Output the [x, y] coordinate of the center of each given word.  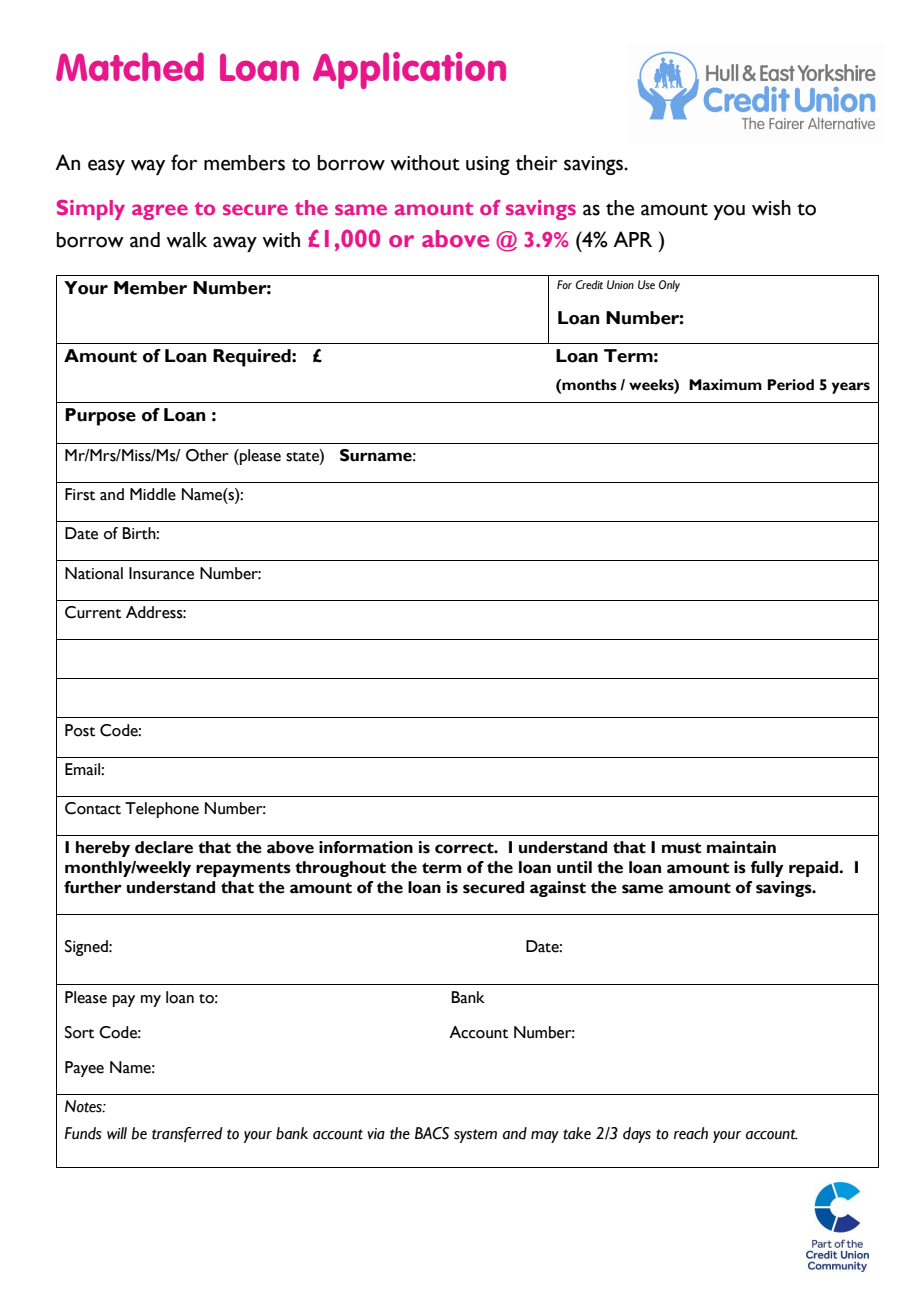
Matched [130, 66]
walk [186, 240]
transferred [187, 1134]
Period [791, 385]
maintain [741, 847]
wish [771, 208]
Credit [589, 284]
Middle [153, 494]
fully [767, 869]
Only [669, 286]
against [558, 889]
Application [409, 70]
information [366, 847]
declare [164, 847]
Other [207, 455]
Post [80, 730]
